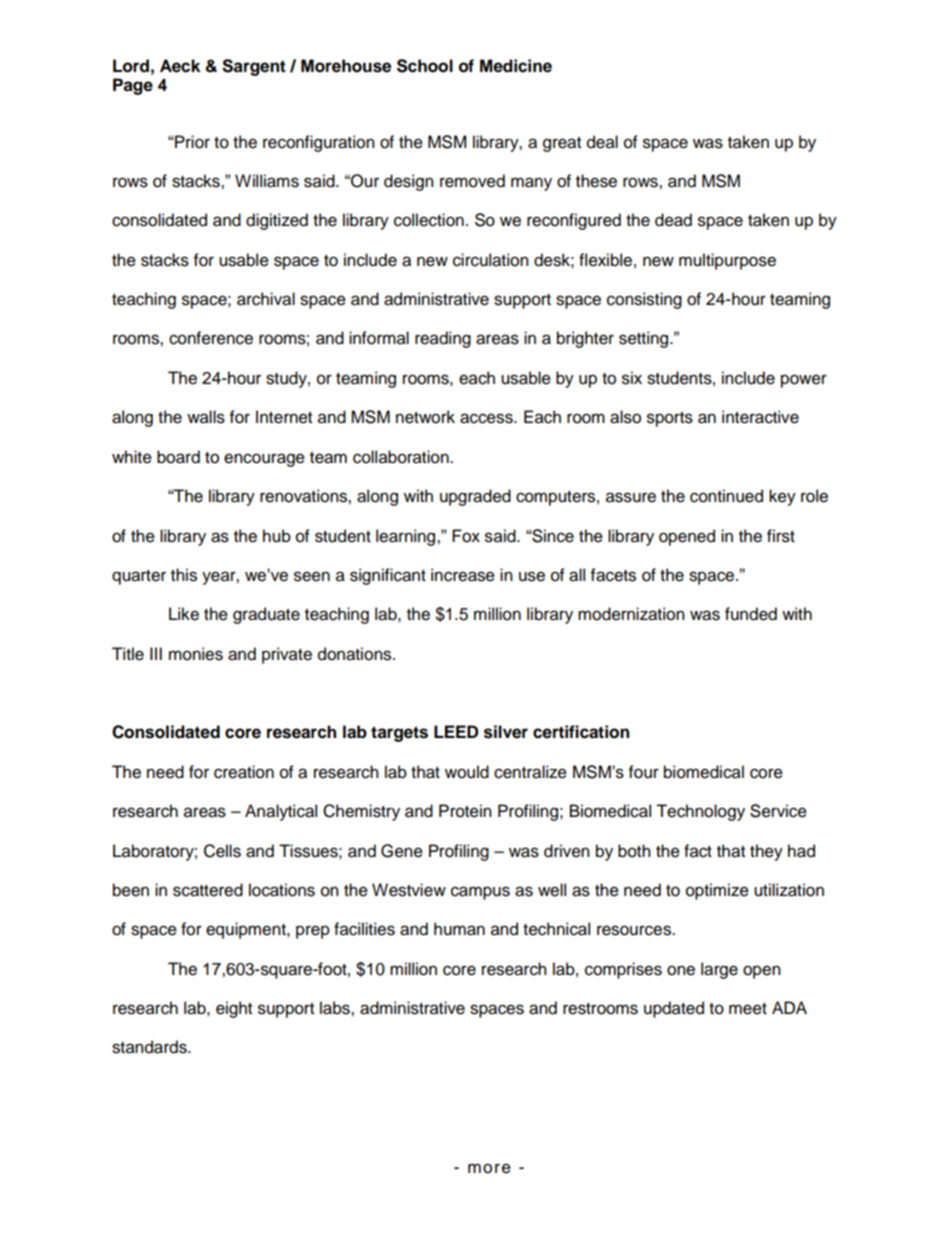 This screenshot has width=952, height=1233. Describe the element at coordinates (463, 575) in the screenshot. I see `increase` at that location.
